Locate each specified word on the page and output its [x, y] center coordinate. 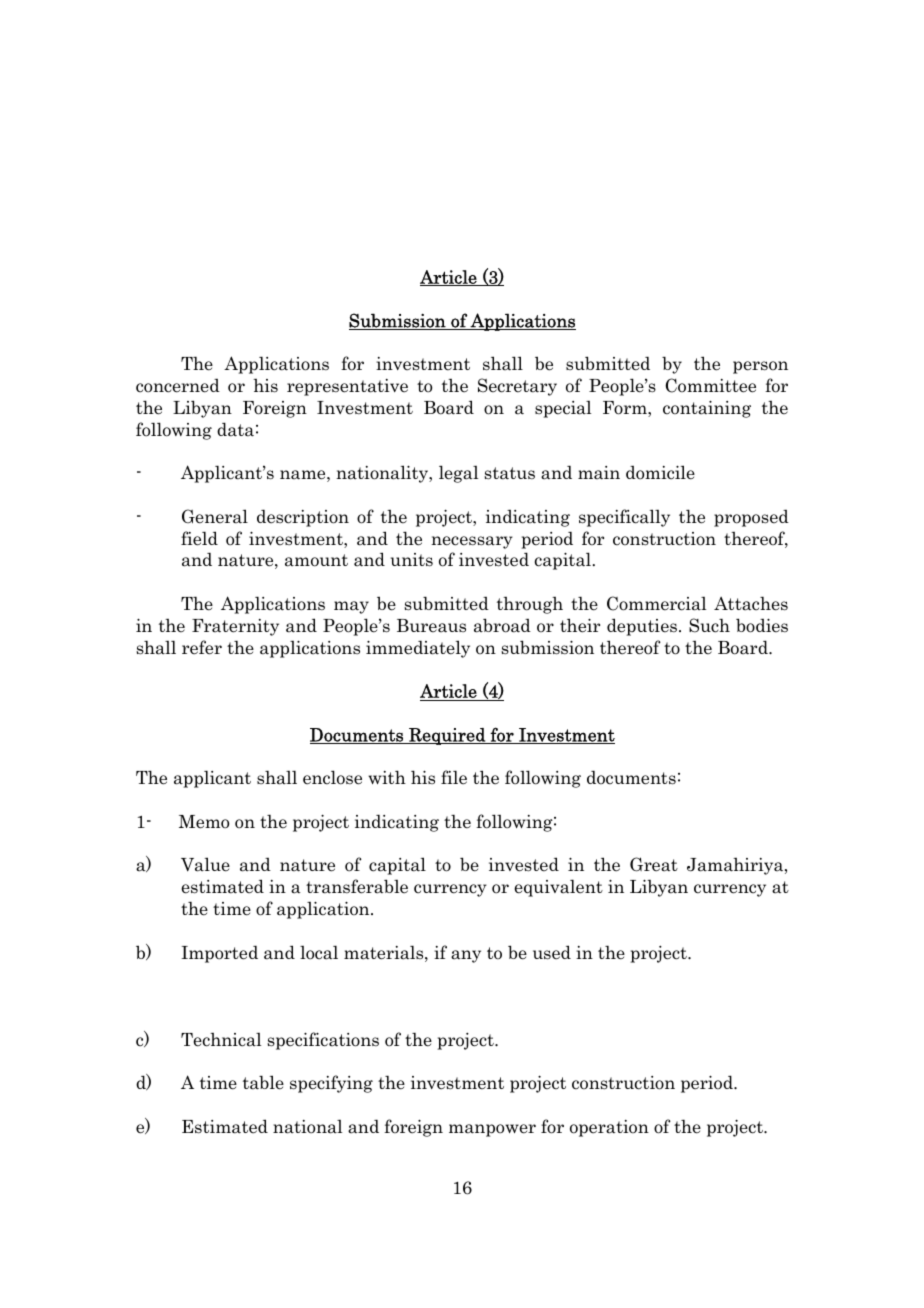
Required [447, 736]
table [263, 1082]
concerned [178, 386]
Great [654, 864]
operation [609, 1128]
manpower [492, 1130]
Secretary [517, 387]
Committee [710, 385]
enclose [332, 777]
